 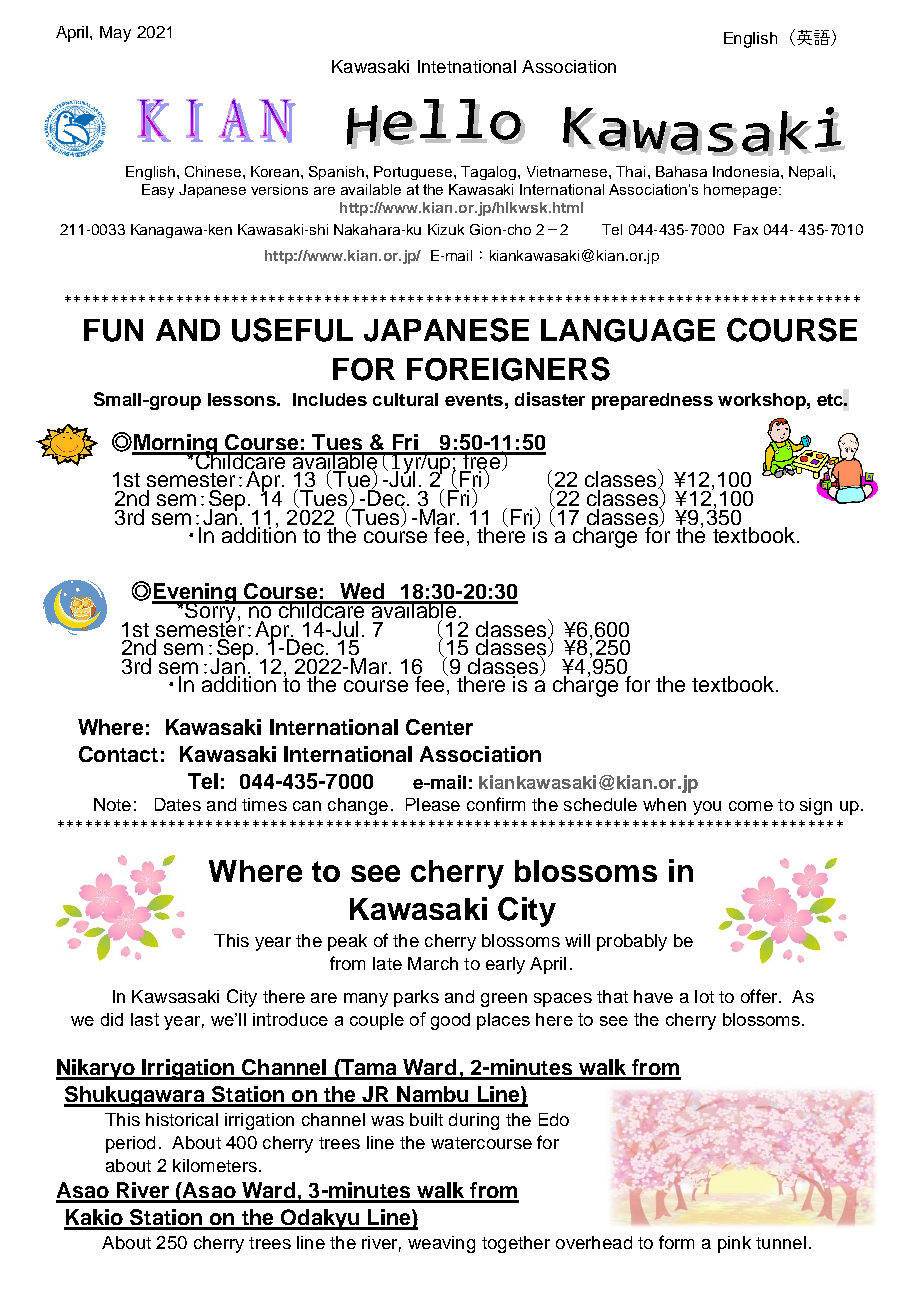 I want to click on Tagalog, so click(x=490, y=173).
